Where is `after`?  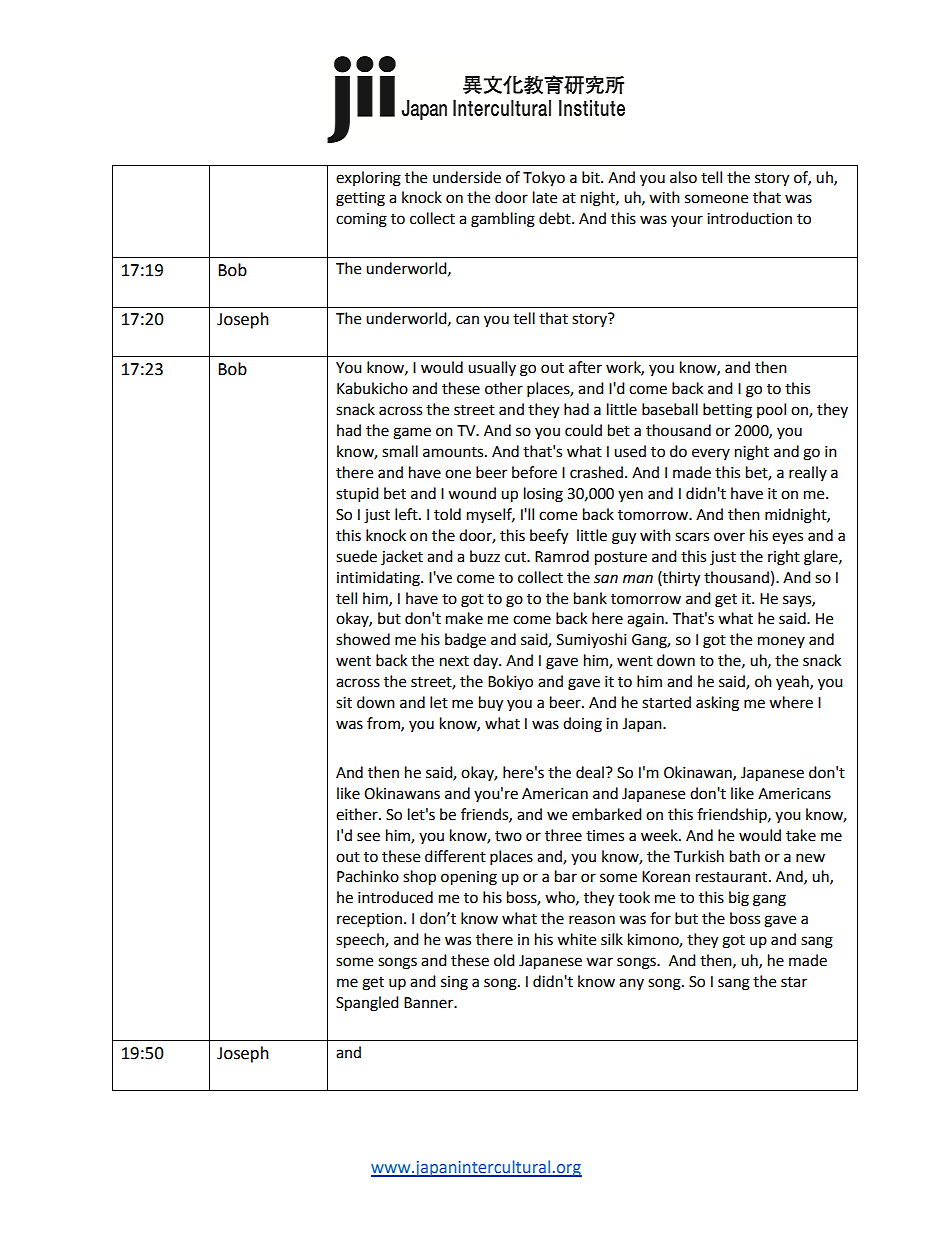 after is located at coordinates (585, 367).
